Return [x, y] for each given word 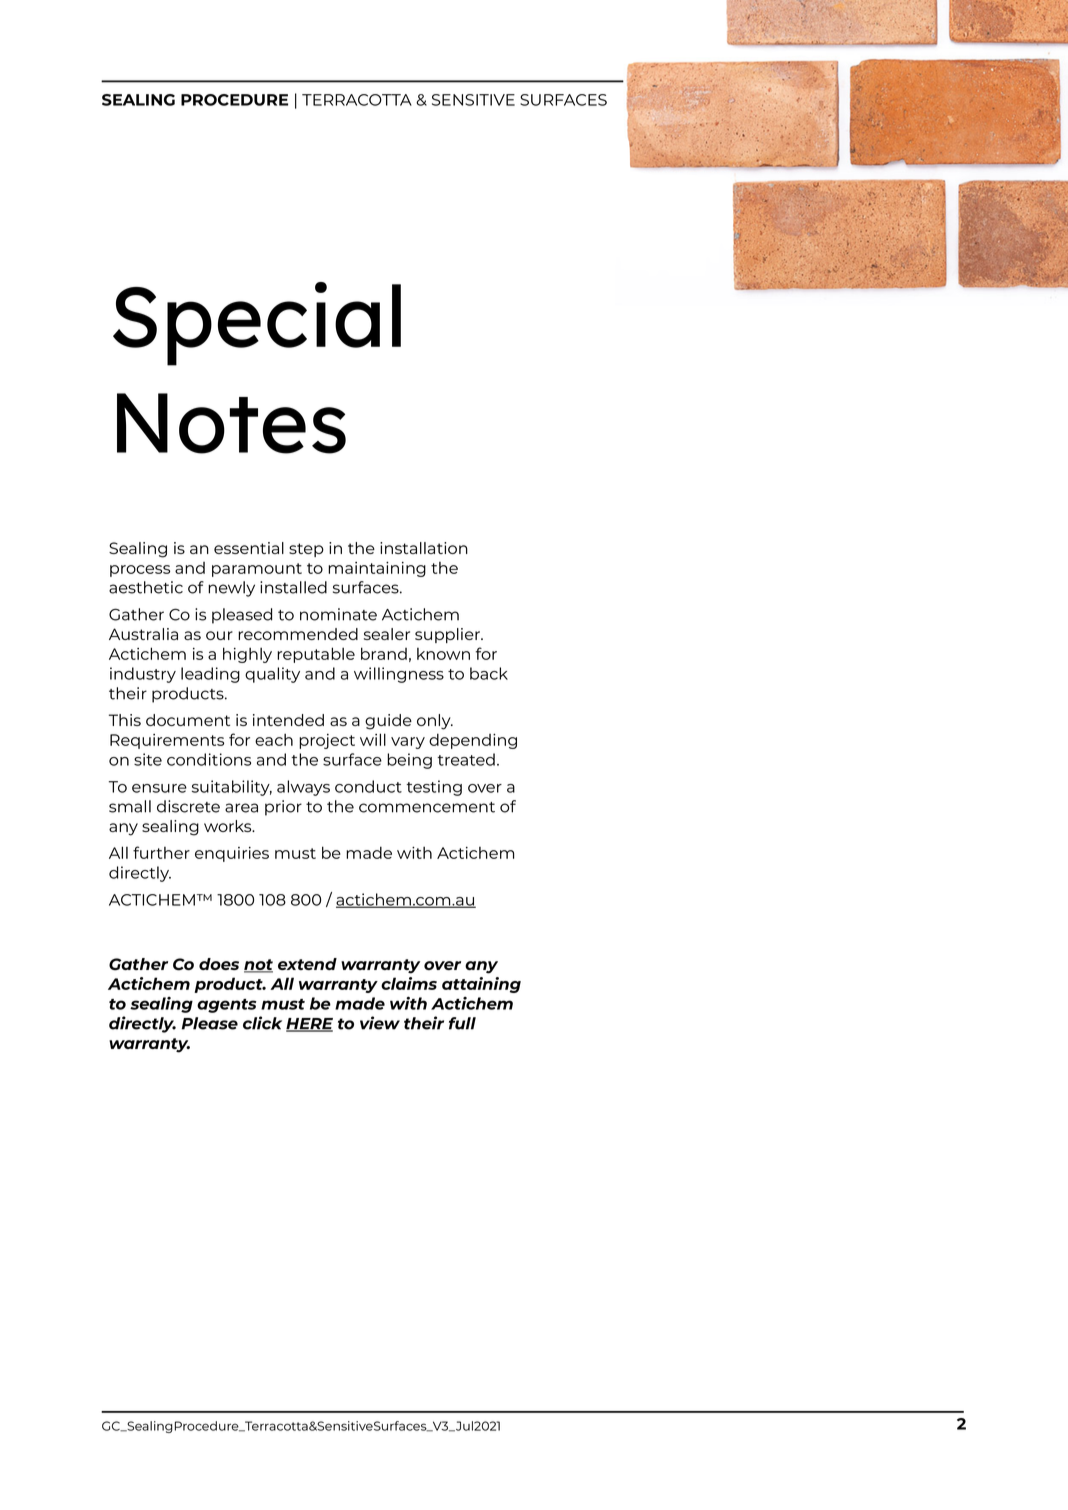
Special [257, 324]
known [443, 654]
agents [227, 1006]
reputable [316, 655]
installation [424, 548]
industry [143, 675]
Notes [231, 423]
